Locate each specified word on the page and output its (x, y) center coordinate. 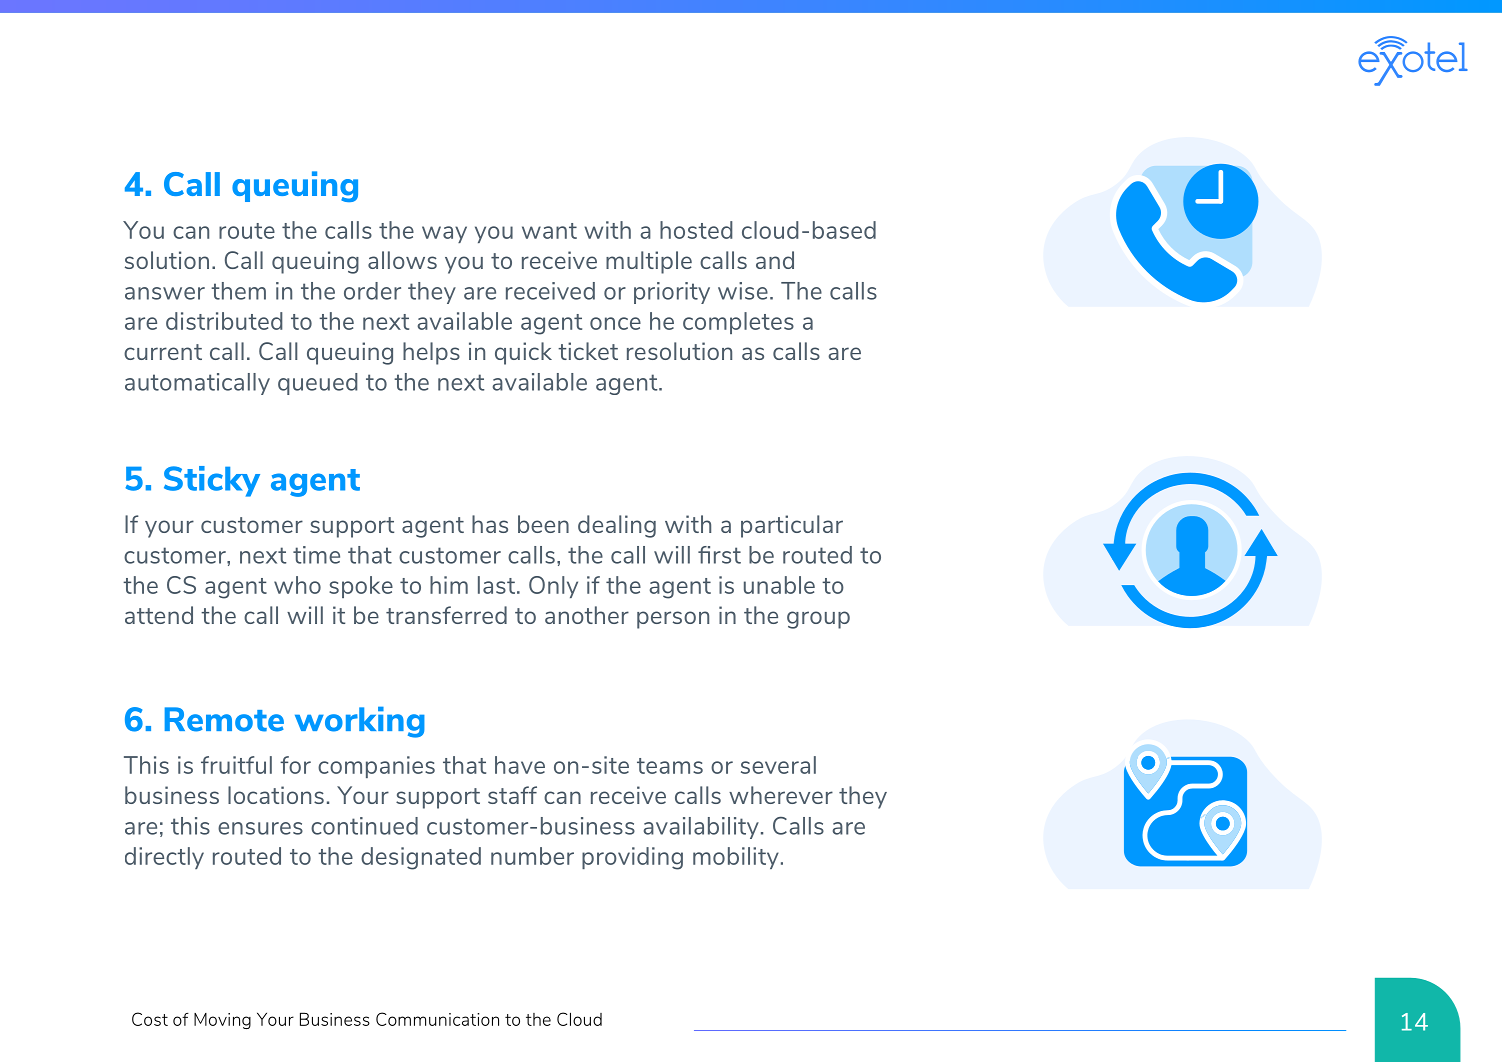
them (238, 291)
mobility (736, 858)
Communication (437, 1019)
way (444, 234)
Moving (222, 1021)
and (775, 260)
